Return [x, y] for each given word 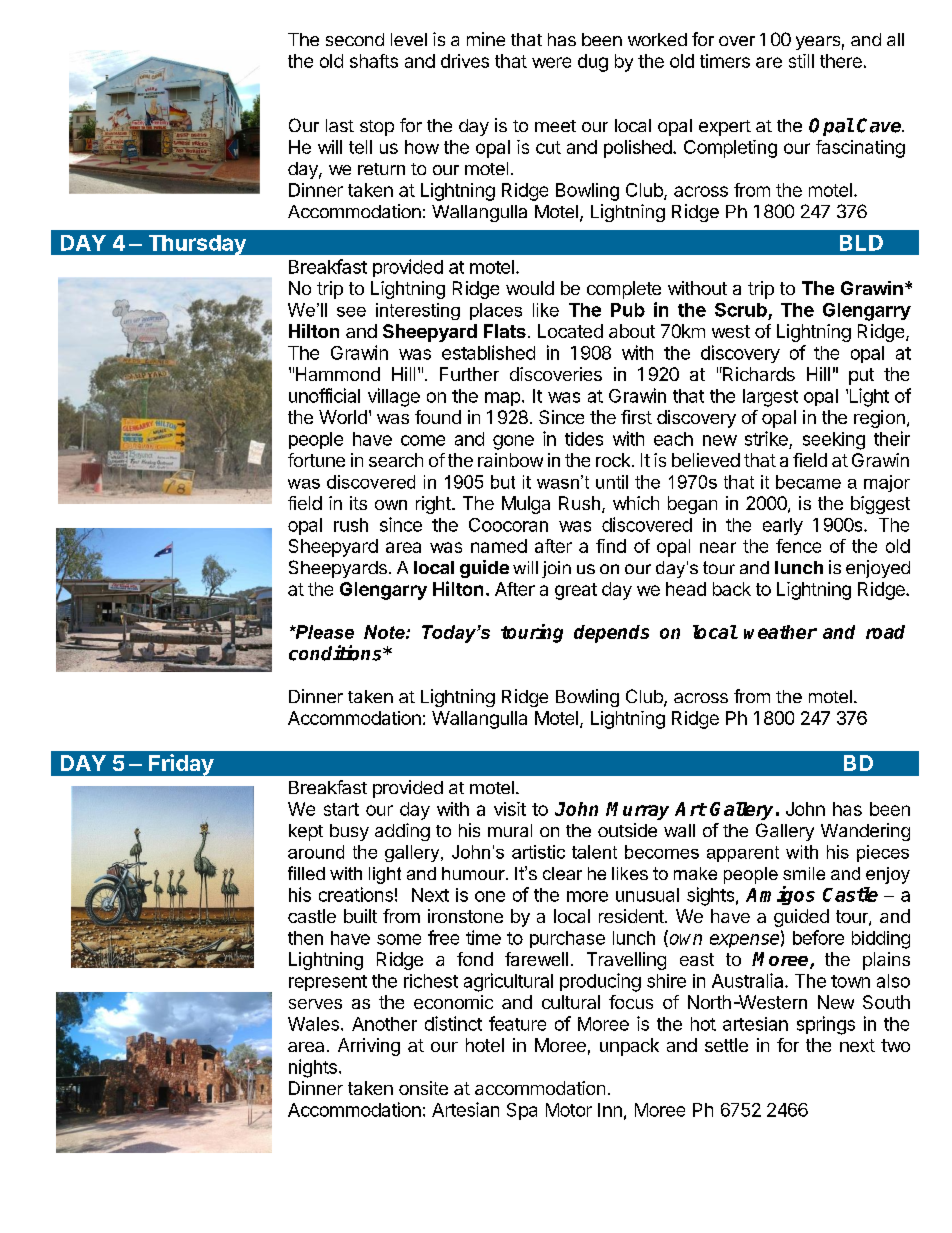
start [341, 809]
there [841, 61]
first [636, 417]
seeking [834, 441]
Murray [637, 811]
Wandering [865, 832]
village [394, 397]
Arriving [369, 1047]
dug [593, 63]
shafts [374, 61]
